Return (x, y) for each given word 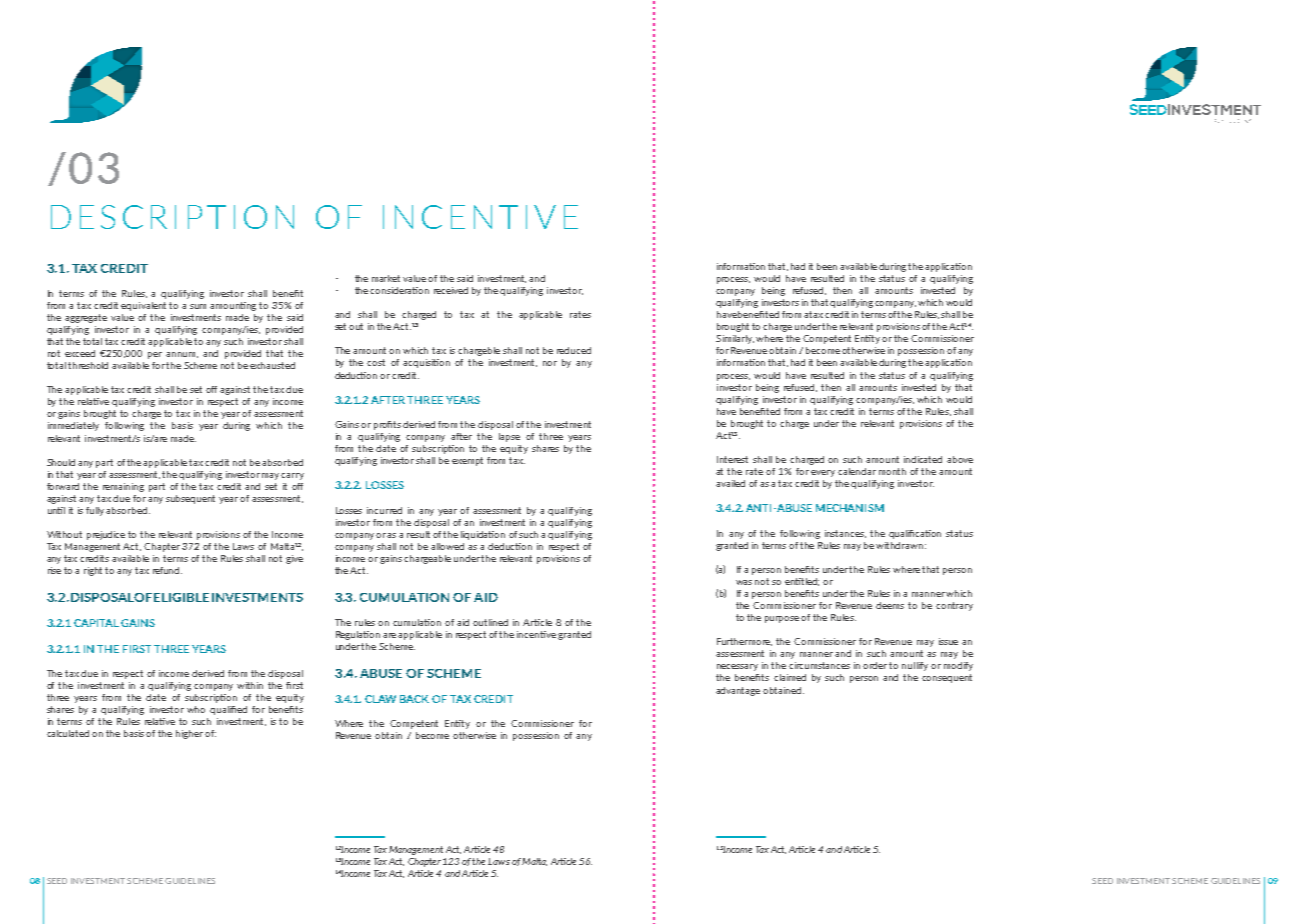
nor (550, 363)
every (823, 473)
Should (61, 462)
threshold (88, 365)
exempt (467, 461)
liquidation (483, 535)
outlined (490, 622)
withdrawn (899, 545)
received (451, 290)
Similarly (735, 339)
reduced (574, 350)
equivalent (143, 306)
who (196, 709)
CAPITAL (96, 623)
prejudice (106, 535)
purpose (783, 619)
